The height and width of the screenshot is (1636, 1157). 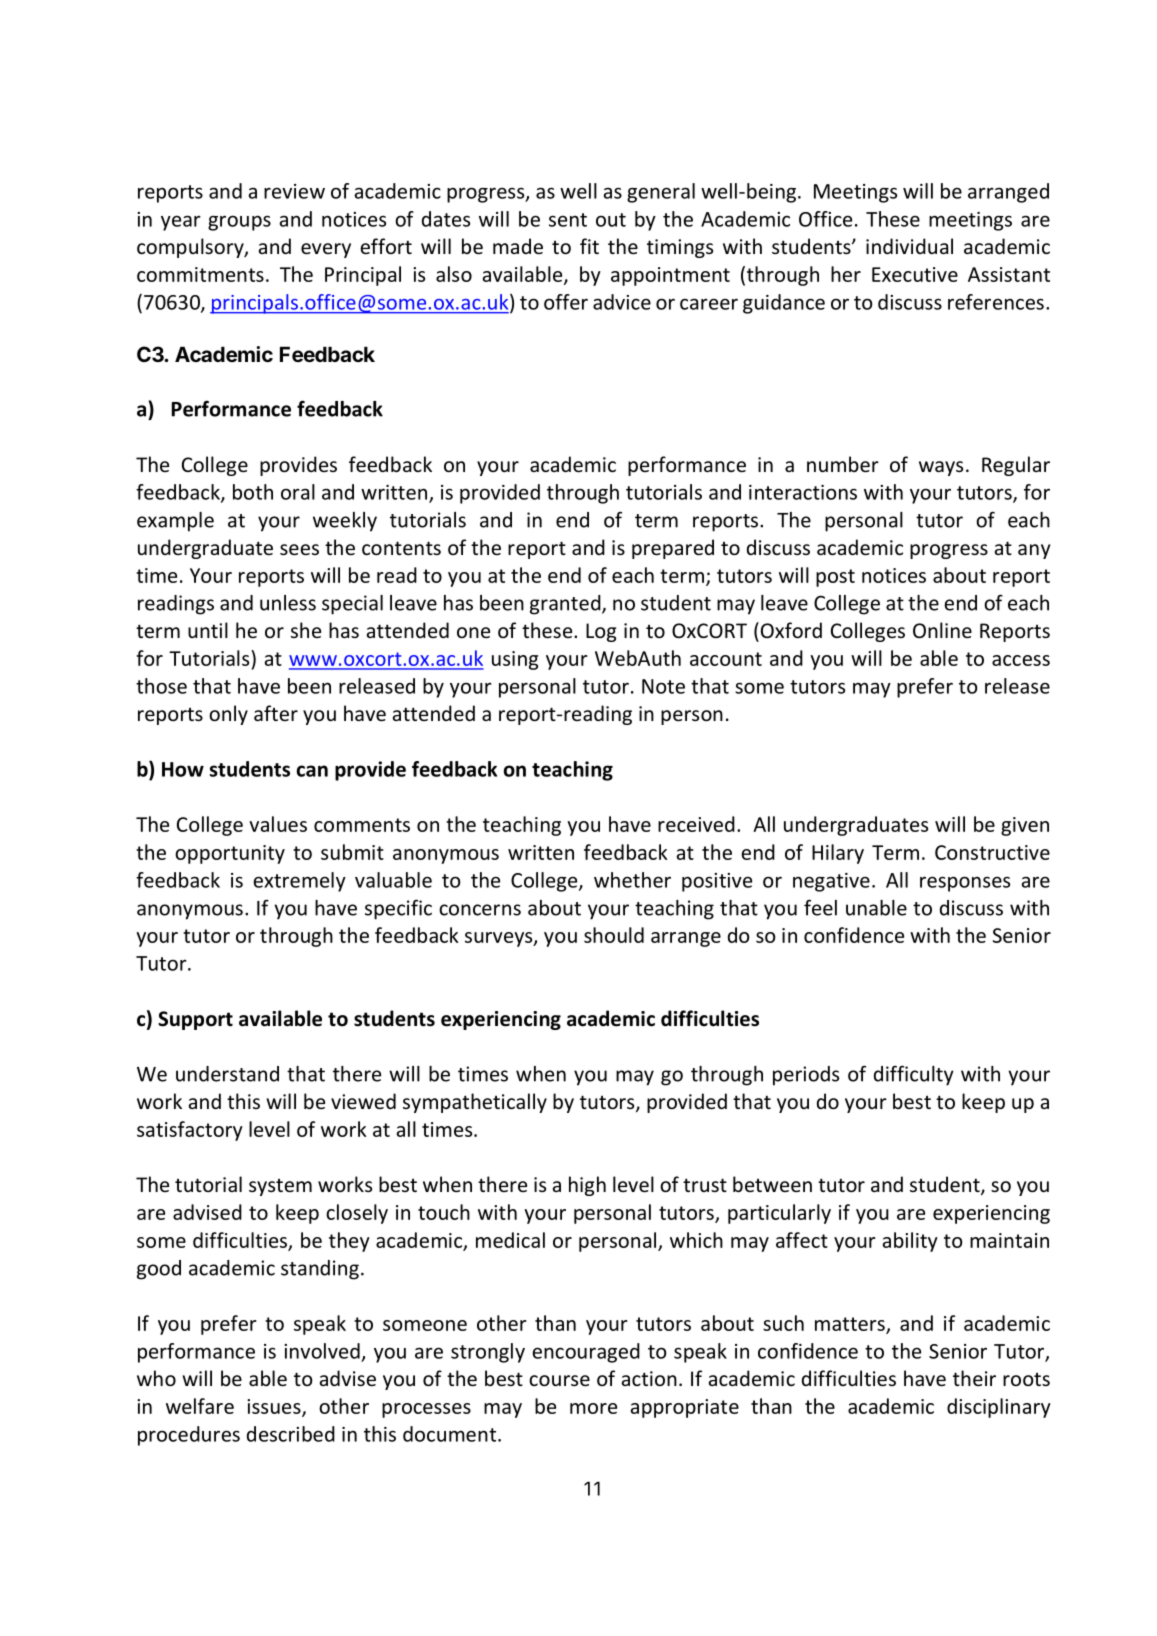 I want to click on difficulty, so click(x=914, y=1075).
